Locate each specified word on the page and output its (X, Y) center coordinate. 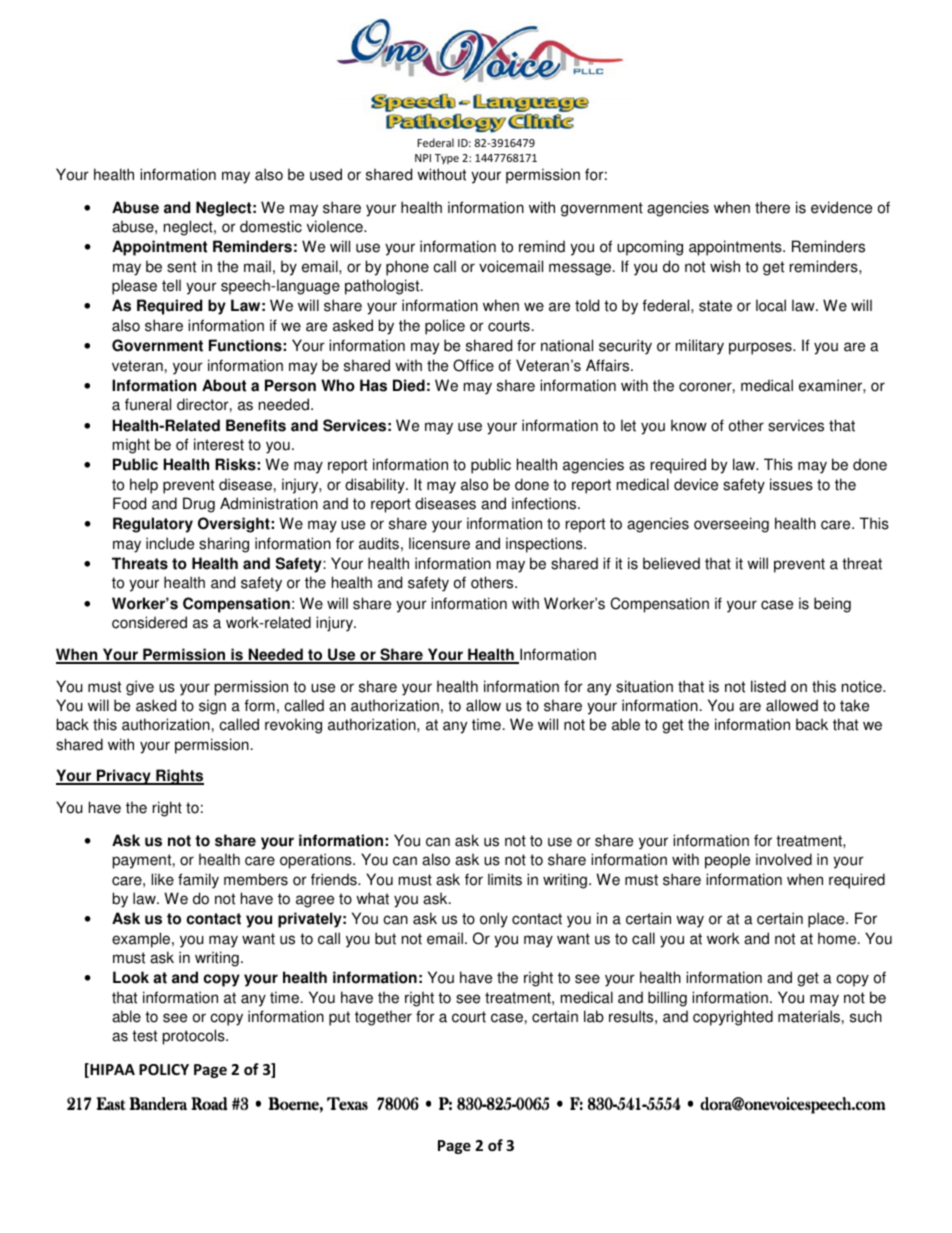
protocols (195, 1037)
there (772, 207)
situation (644, 686)
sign (212, 707)
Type (447, 159)
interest (219, 444)
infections (545, 503)
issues (791, 484)
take (854, 705)
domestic (271, 226)
